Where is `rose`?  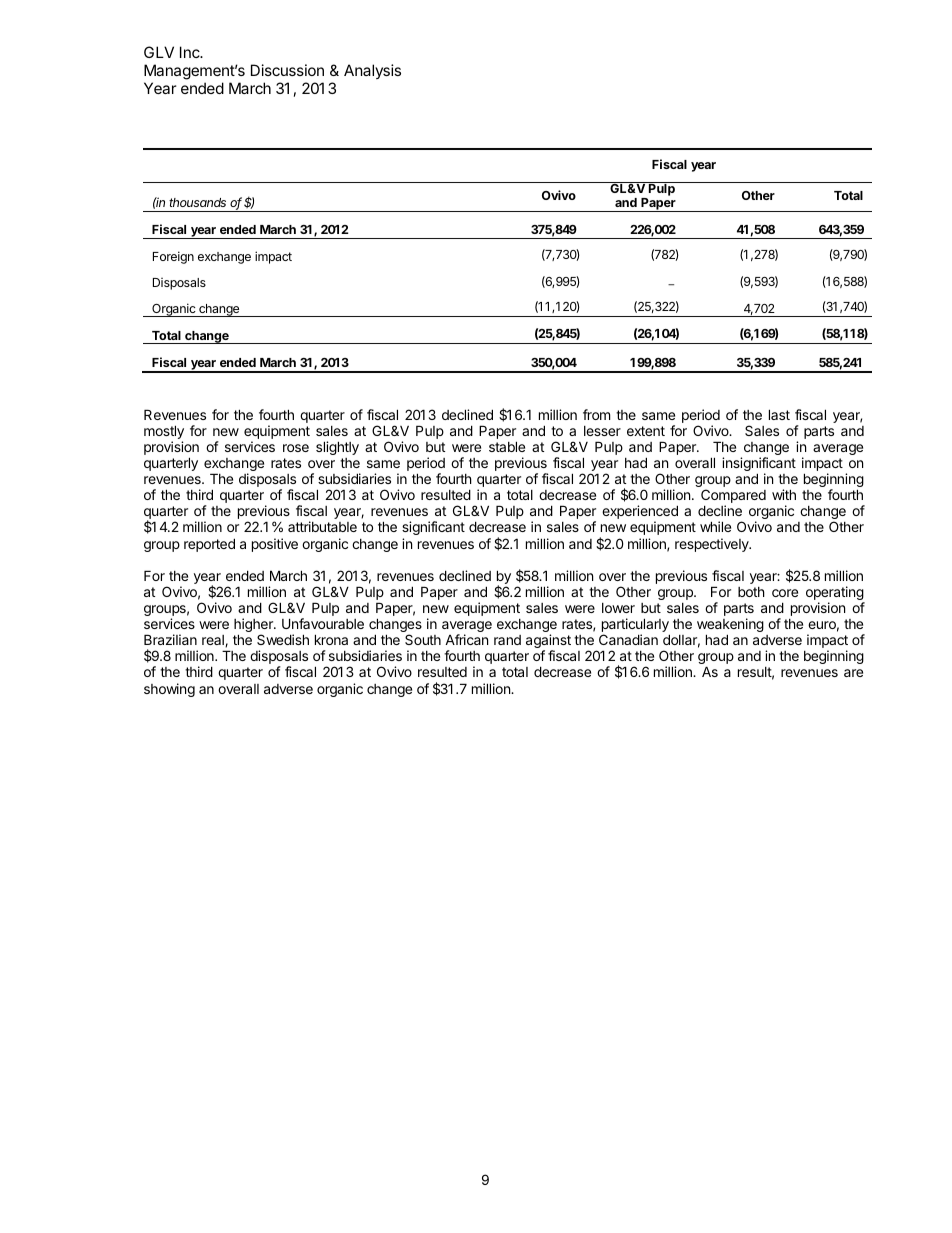 rose is located at coordinates (296, 448).
